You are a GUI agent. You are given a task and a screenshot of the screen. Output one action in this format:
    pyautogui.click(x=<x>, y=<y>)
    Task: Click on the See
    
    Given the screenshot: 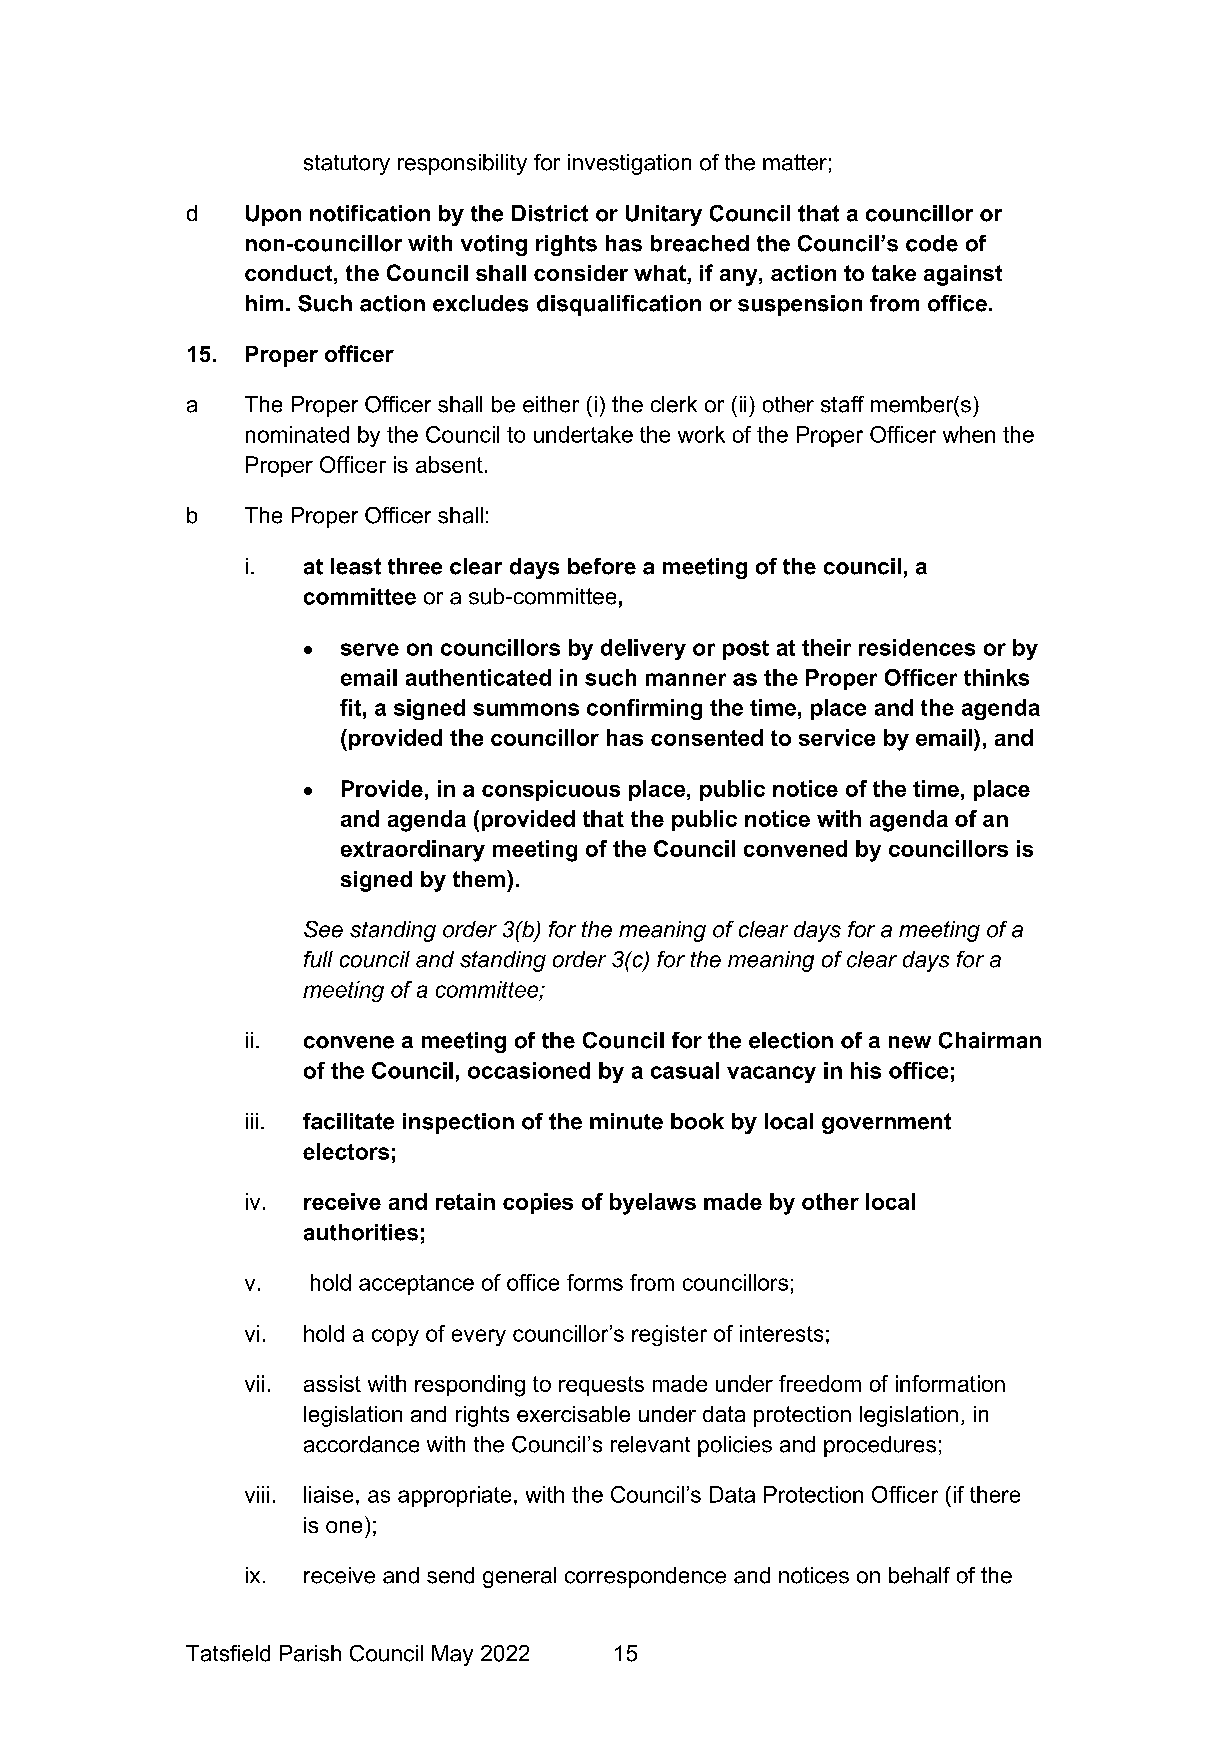 What is the action you would take?
    pyautogui.click(x=323, y=929)
